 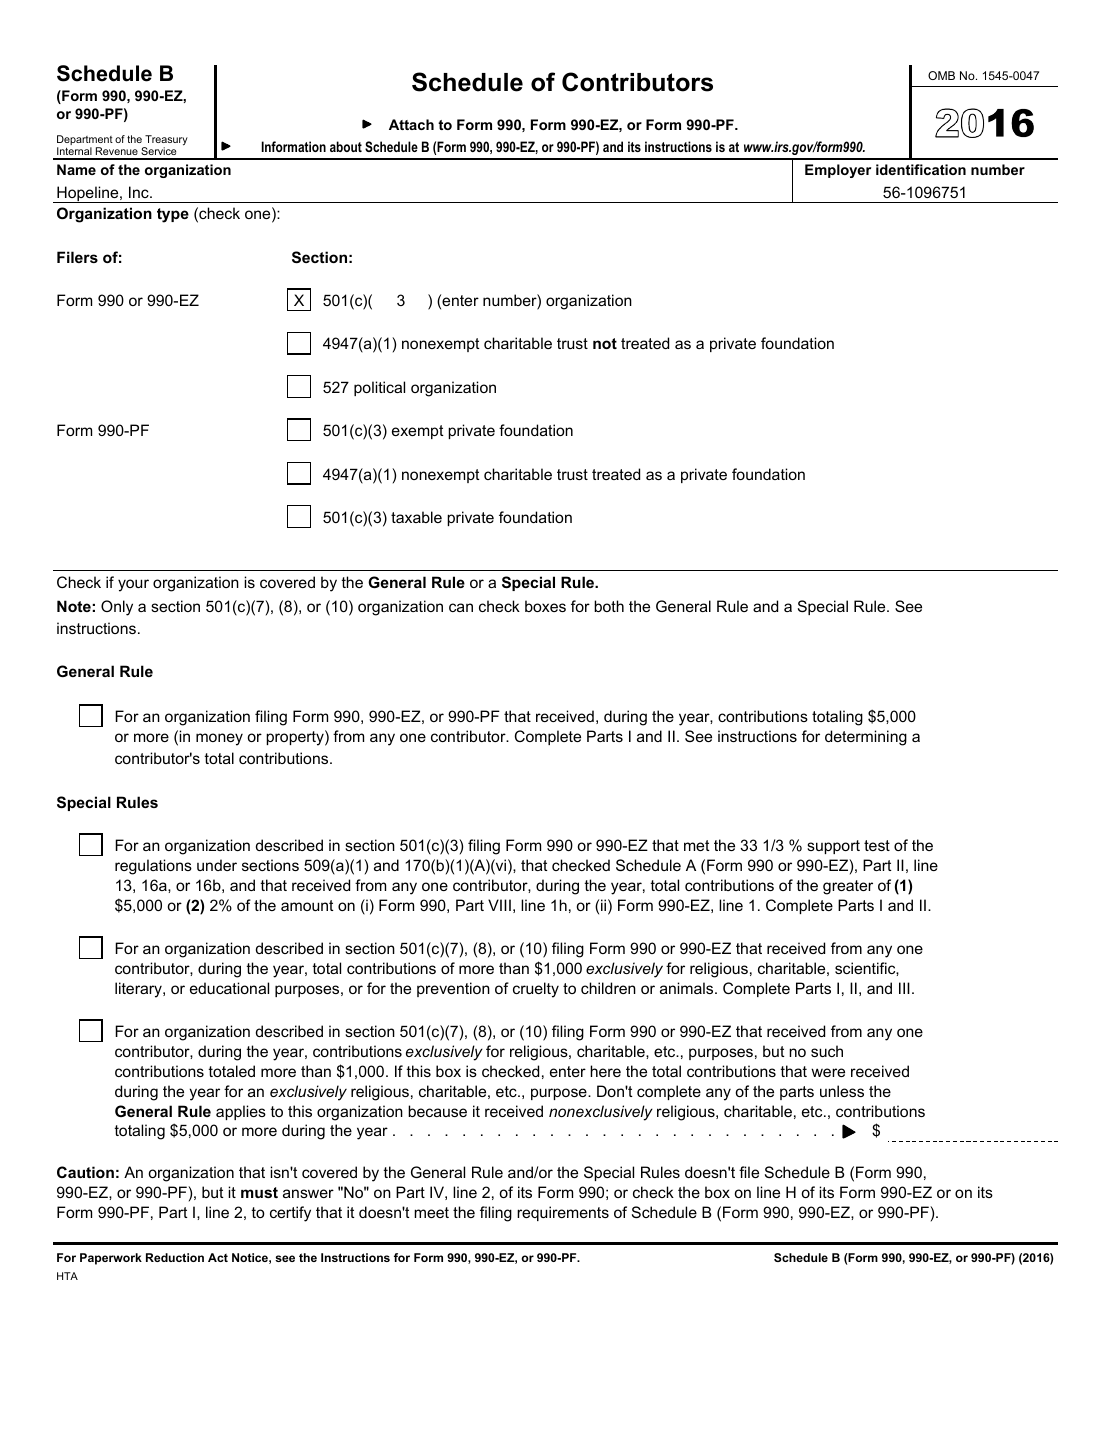 I want to click on boxes, so click(x=545, y=606).
